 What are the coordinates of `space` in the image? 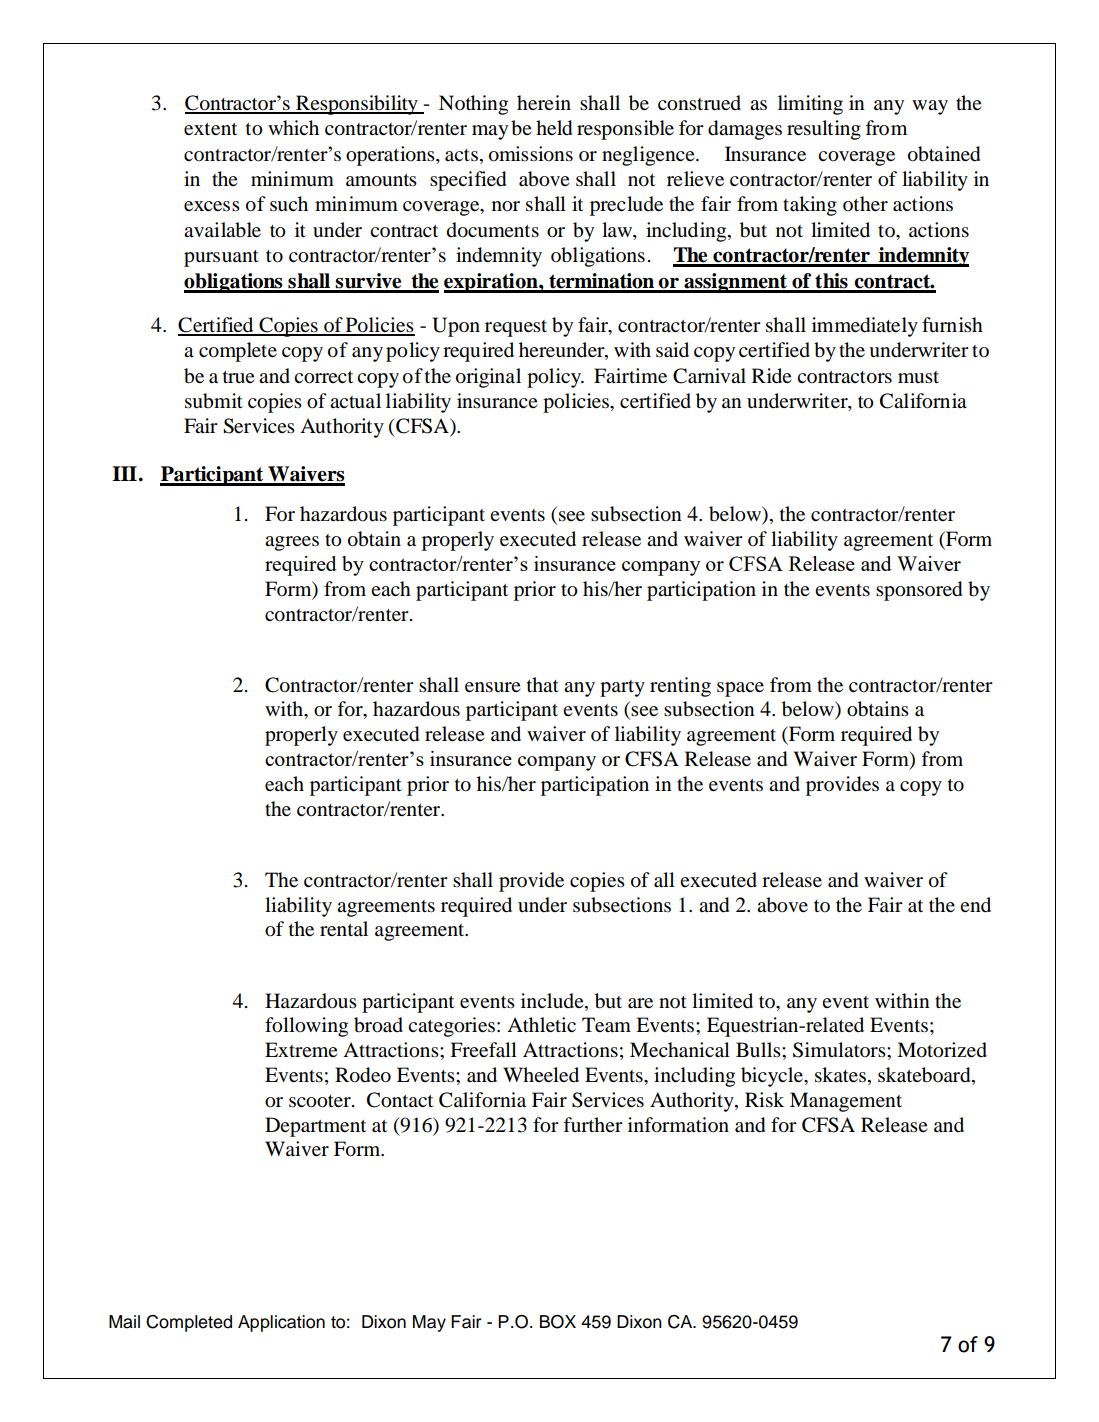 It's located at (740, 689).
